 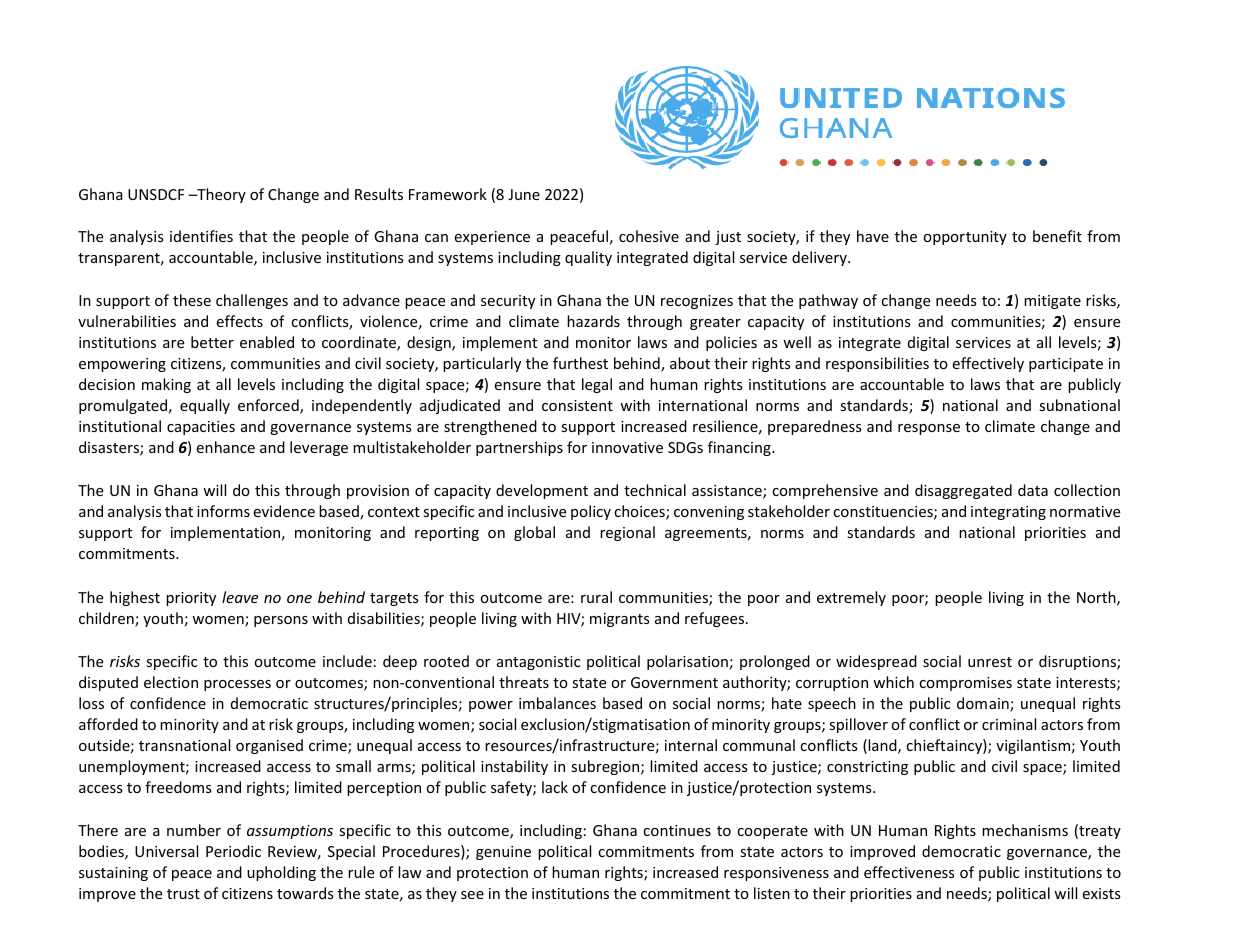 I want to click on effectiveness, so click(x=909, y=872).
